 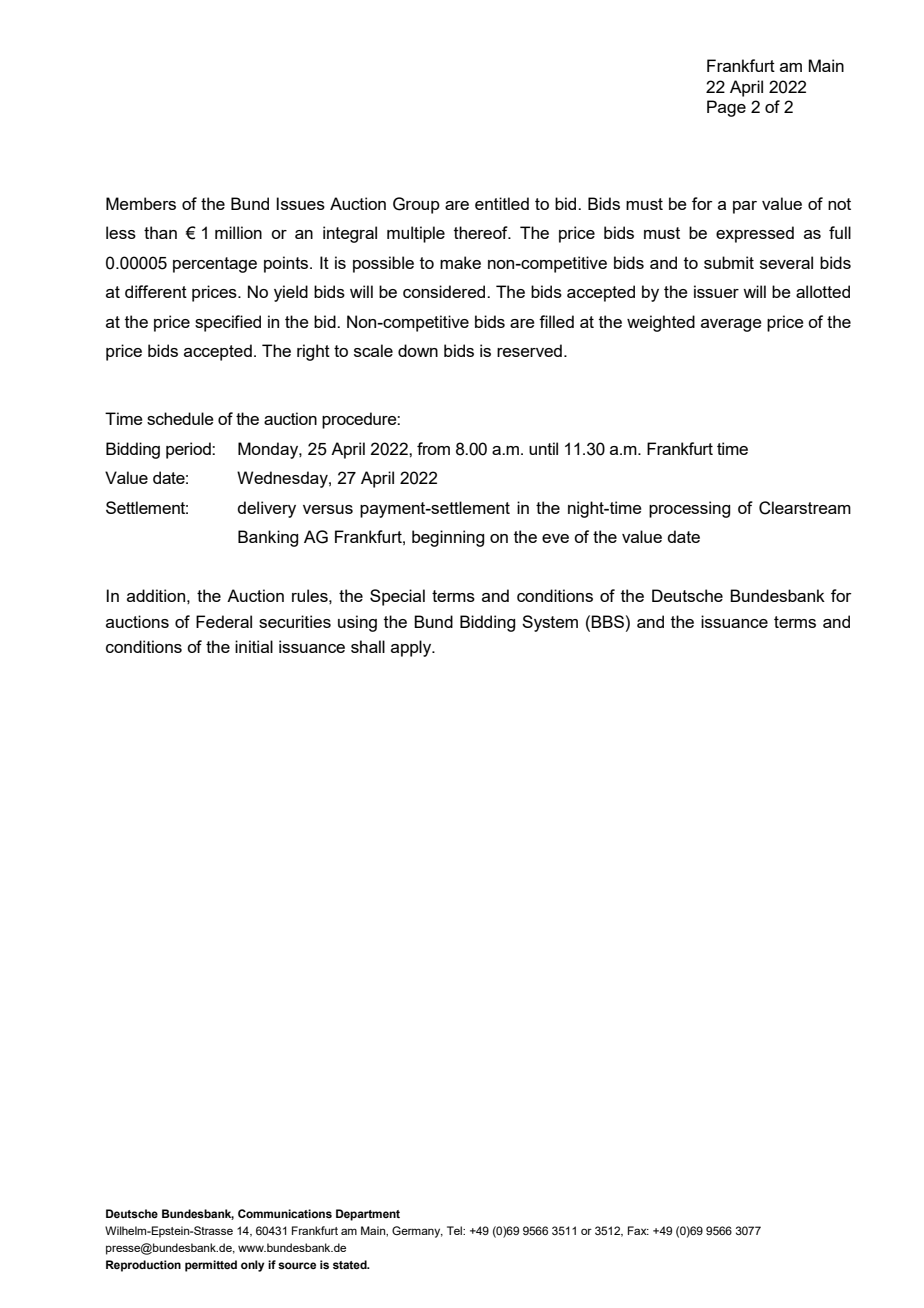 What do you see at coordinates (502, 203) in the screenshot?
I see `entitled` at bounding box center [502, 203].
